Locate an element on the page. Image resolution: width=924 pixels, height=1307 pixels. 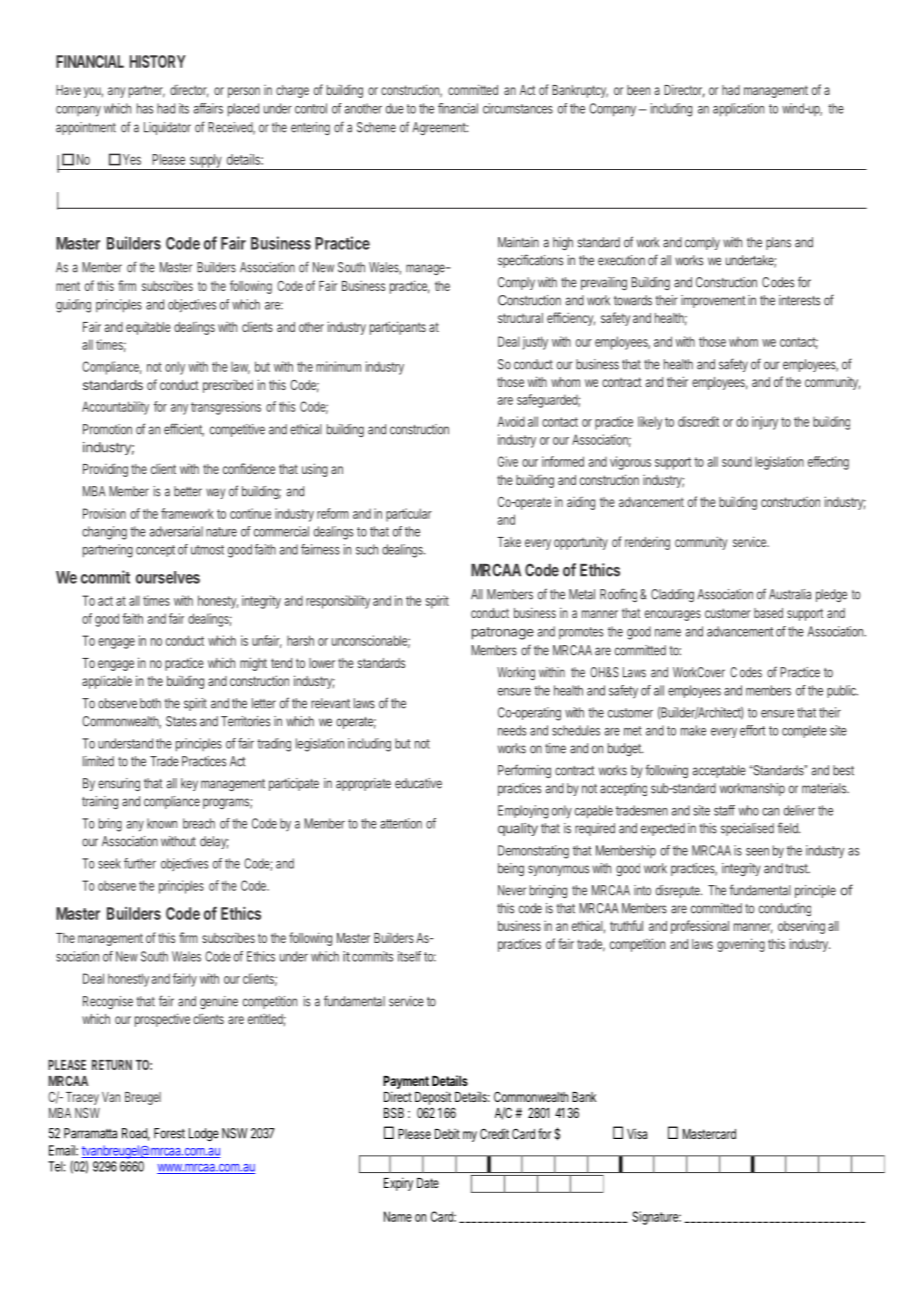
can is located at coordinates (770, 812).
